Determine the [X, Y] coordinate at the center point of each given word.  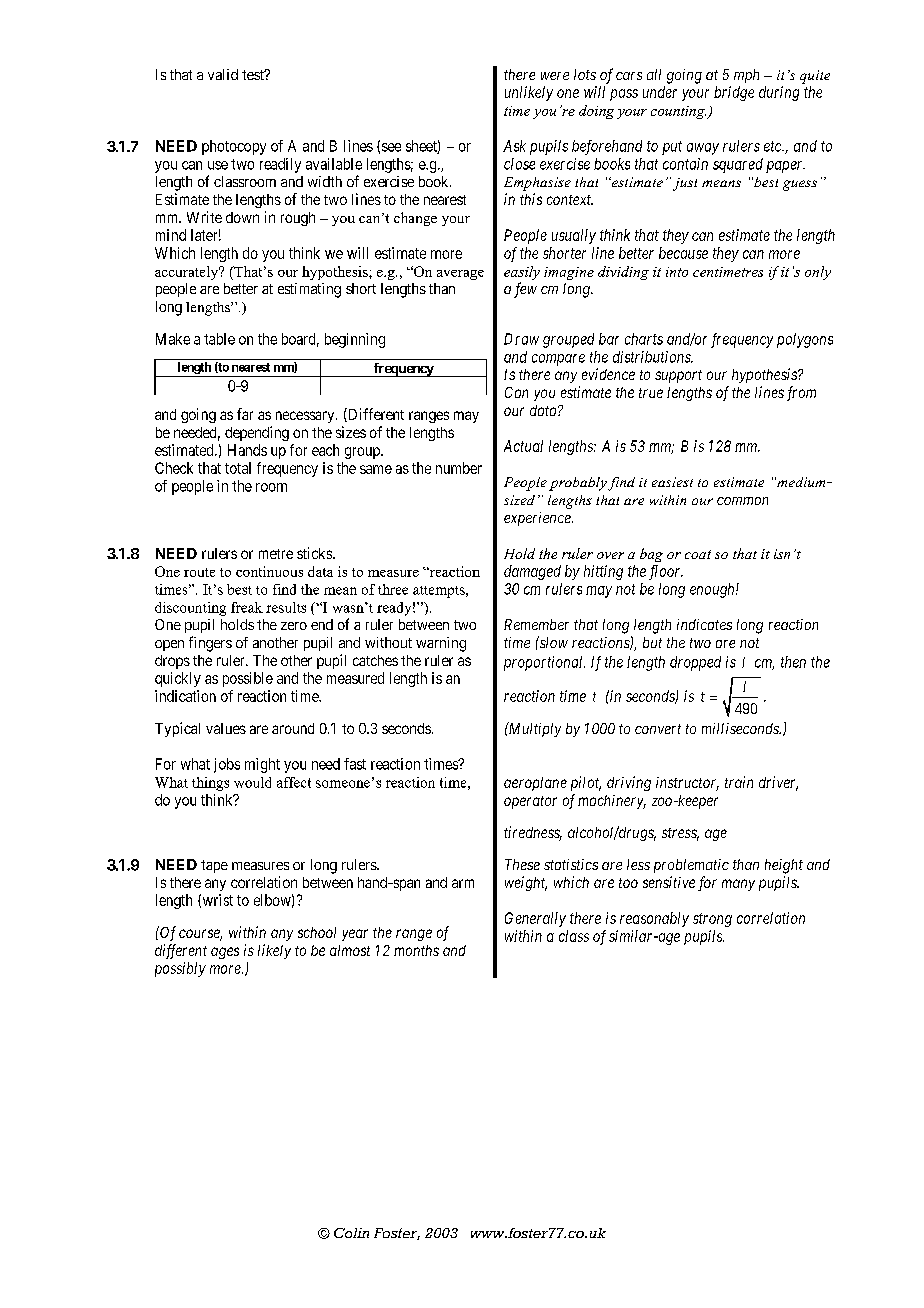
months [416, 950]
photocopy [234, 147]
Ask [514, 146]
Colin [351, 1233]
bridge [734, 93]
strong [712, 920]
